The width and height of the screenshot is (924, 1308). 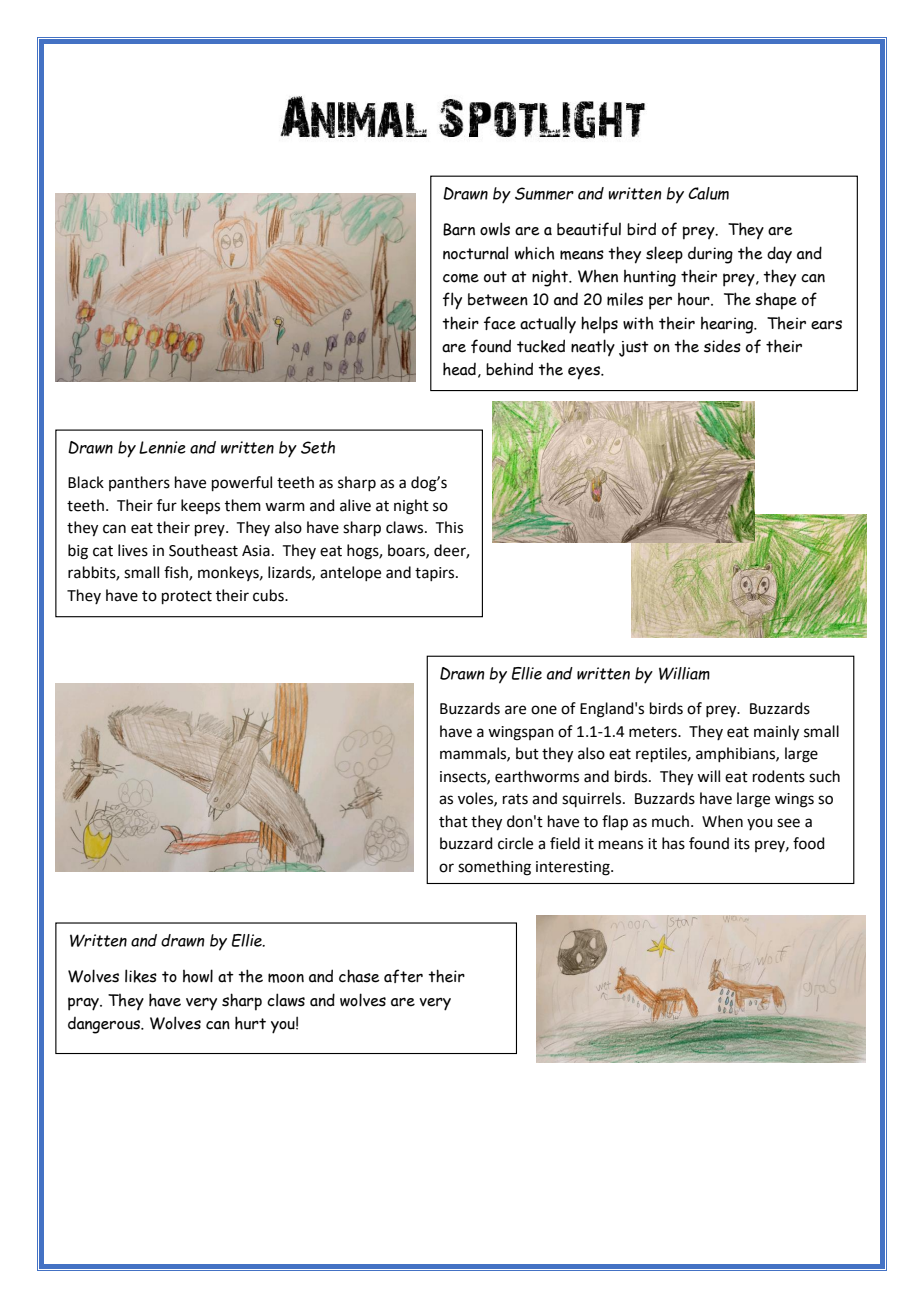 What do you see at coordinates (453, 821) in the screenshot?
I see `that` at bounding box center [453, 821].
